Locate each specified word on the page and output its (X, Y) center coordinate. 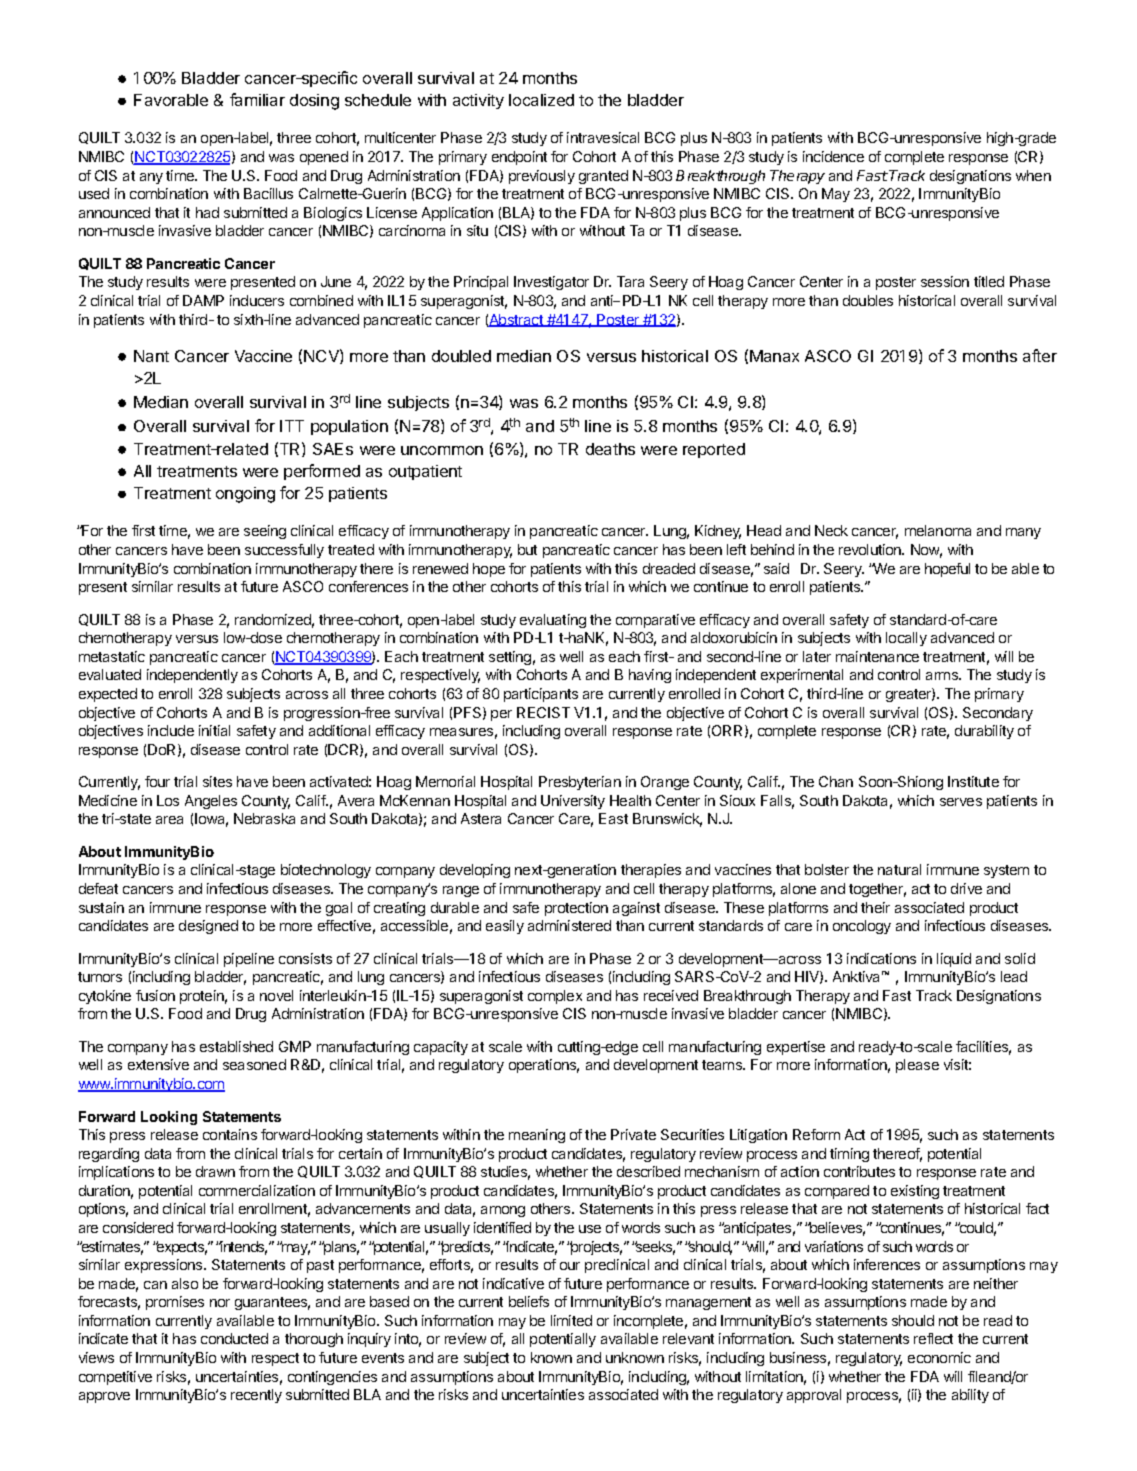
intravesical (603, 137)
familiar (257, 99)
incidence (833, 156)
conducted (234, 1338)
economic (939, 1357)
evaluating (553, 621)
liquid (954, 960)
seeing (265, 532)
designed (208, 927)
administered (569, 925)
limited (571, 1320)
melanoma (938, 530)
